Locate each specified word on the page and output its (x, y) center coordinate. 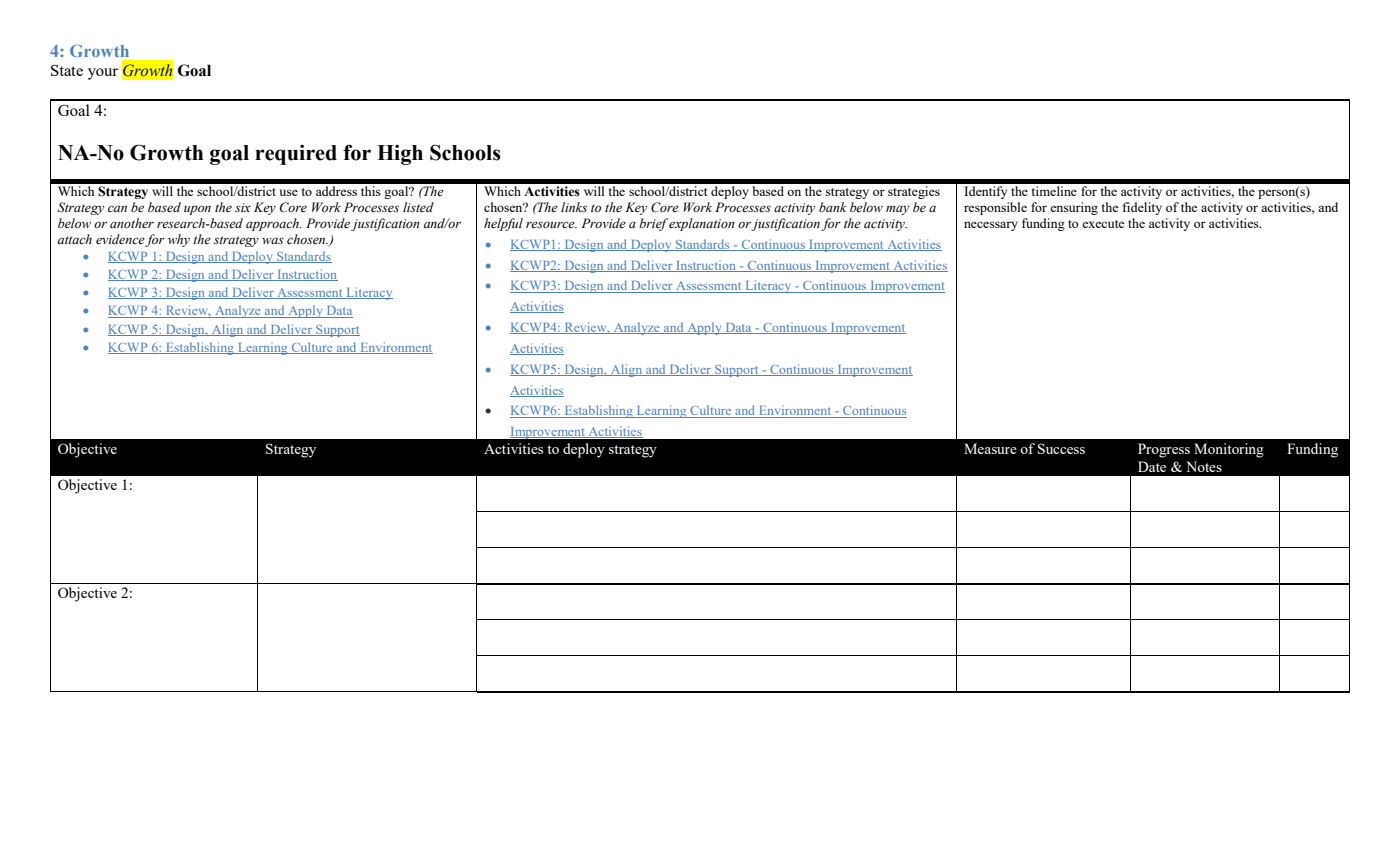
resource (551, 224)
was (273, 240)
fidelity (1142, 208)
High (400, 155)
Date (1152, 466)
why (179, 240)
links (574, 207)
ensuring (1074, 208)
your (103, 74)
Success (1061, 448)
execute (1103, 224)
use (288, 192)
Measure (990, 448)
